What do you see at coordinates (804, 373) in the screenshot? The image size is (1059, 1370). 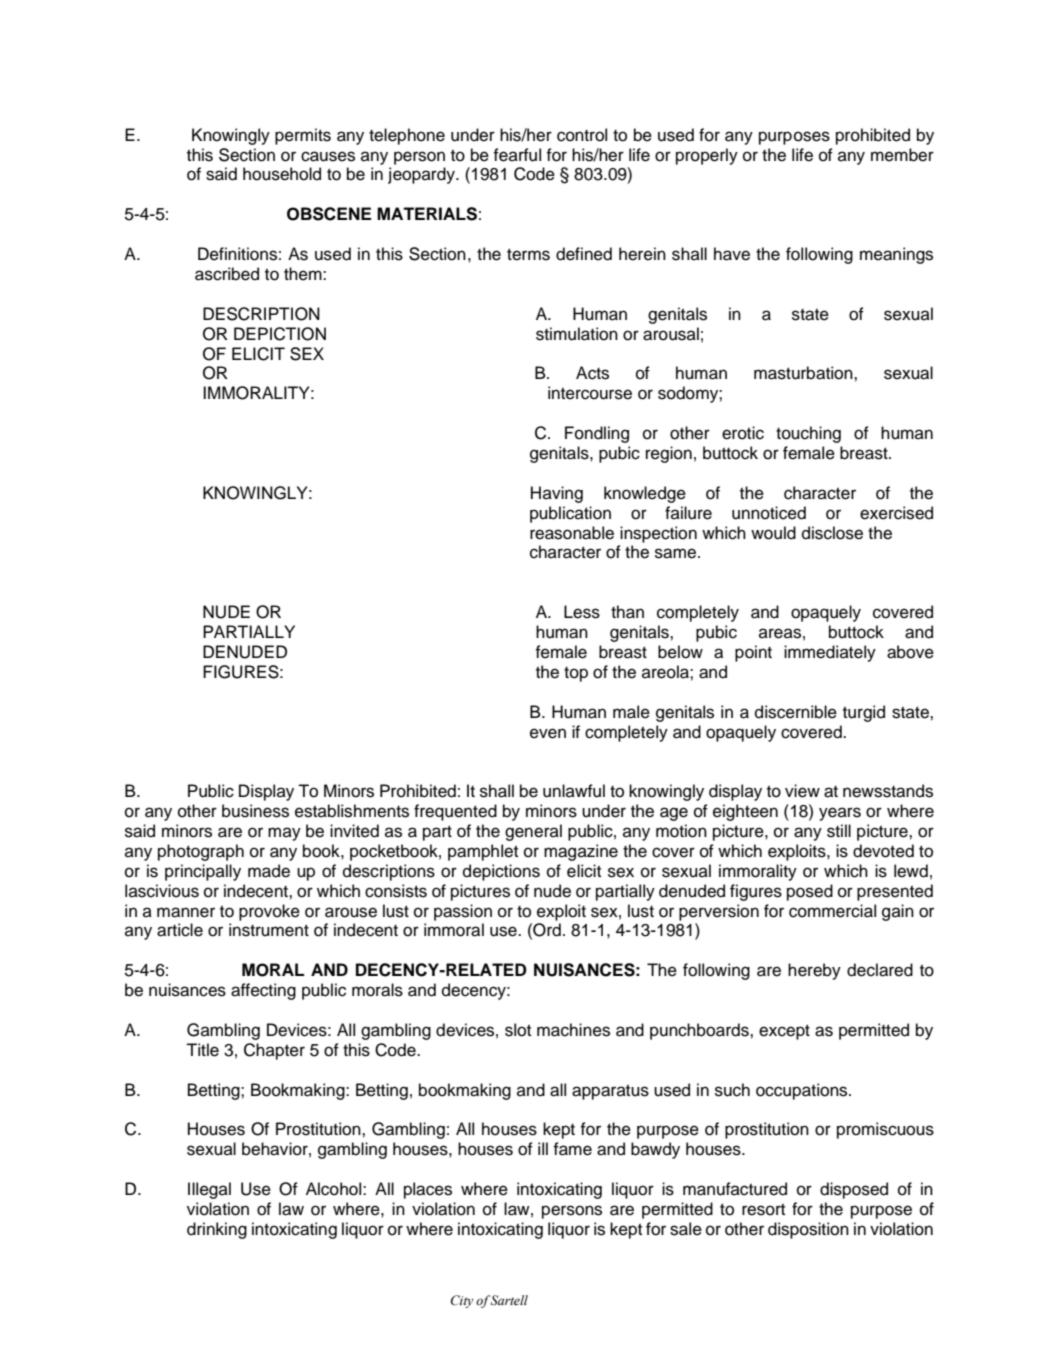 I see `masturbation` at bounding box center [804, 373].
